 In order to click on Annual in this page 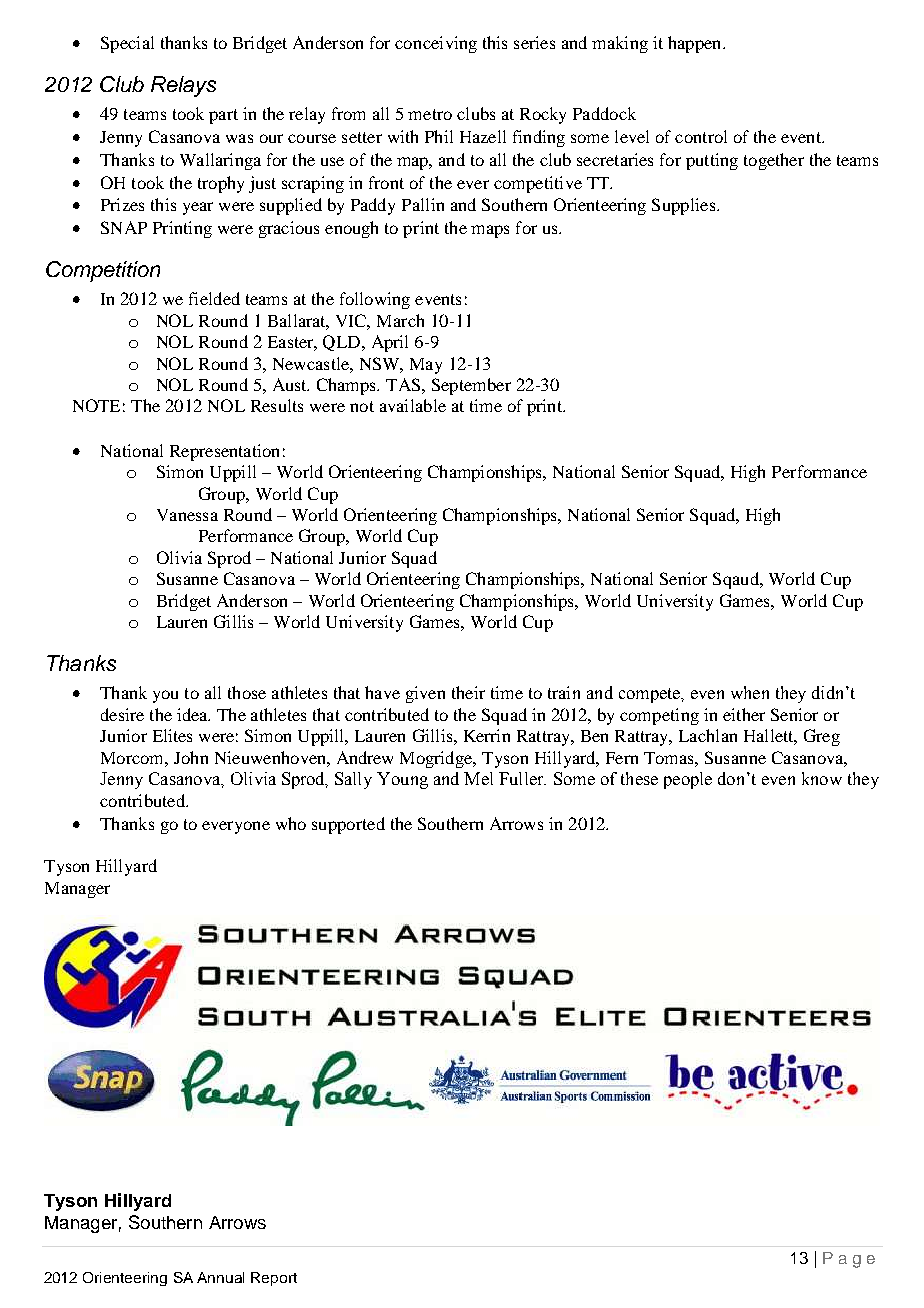, I will do `click(220, 1277)`.
